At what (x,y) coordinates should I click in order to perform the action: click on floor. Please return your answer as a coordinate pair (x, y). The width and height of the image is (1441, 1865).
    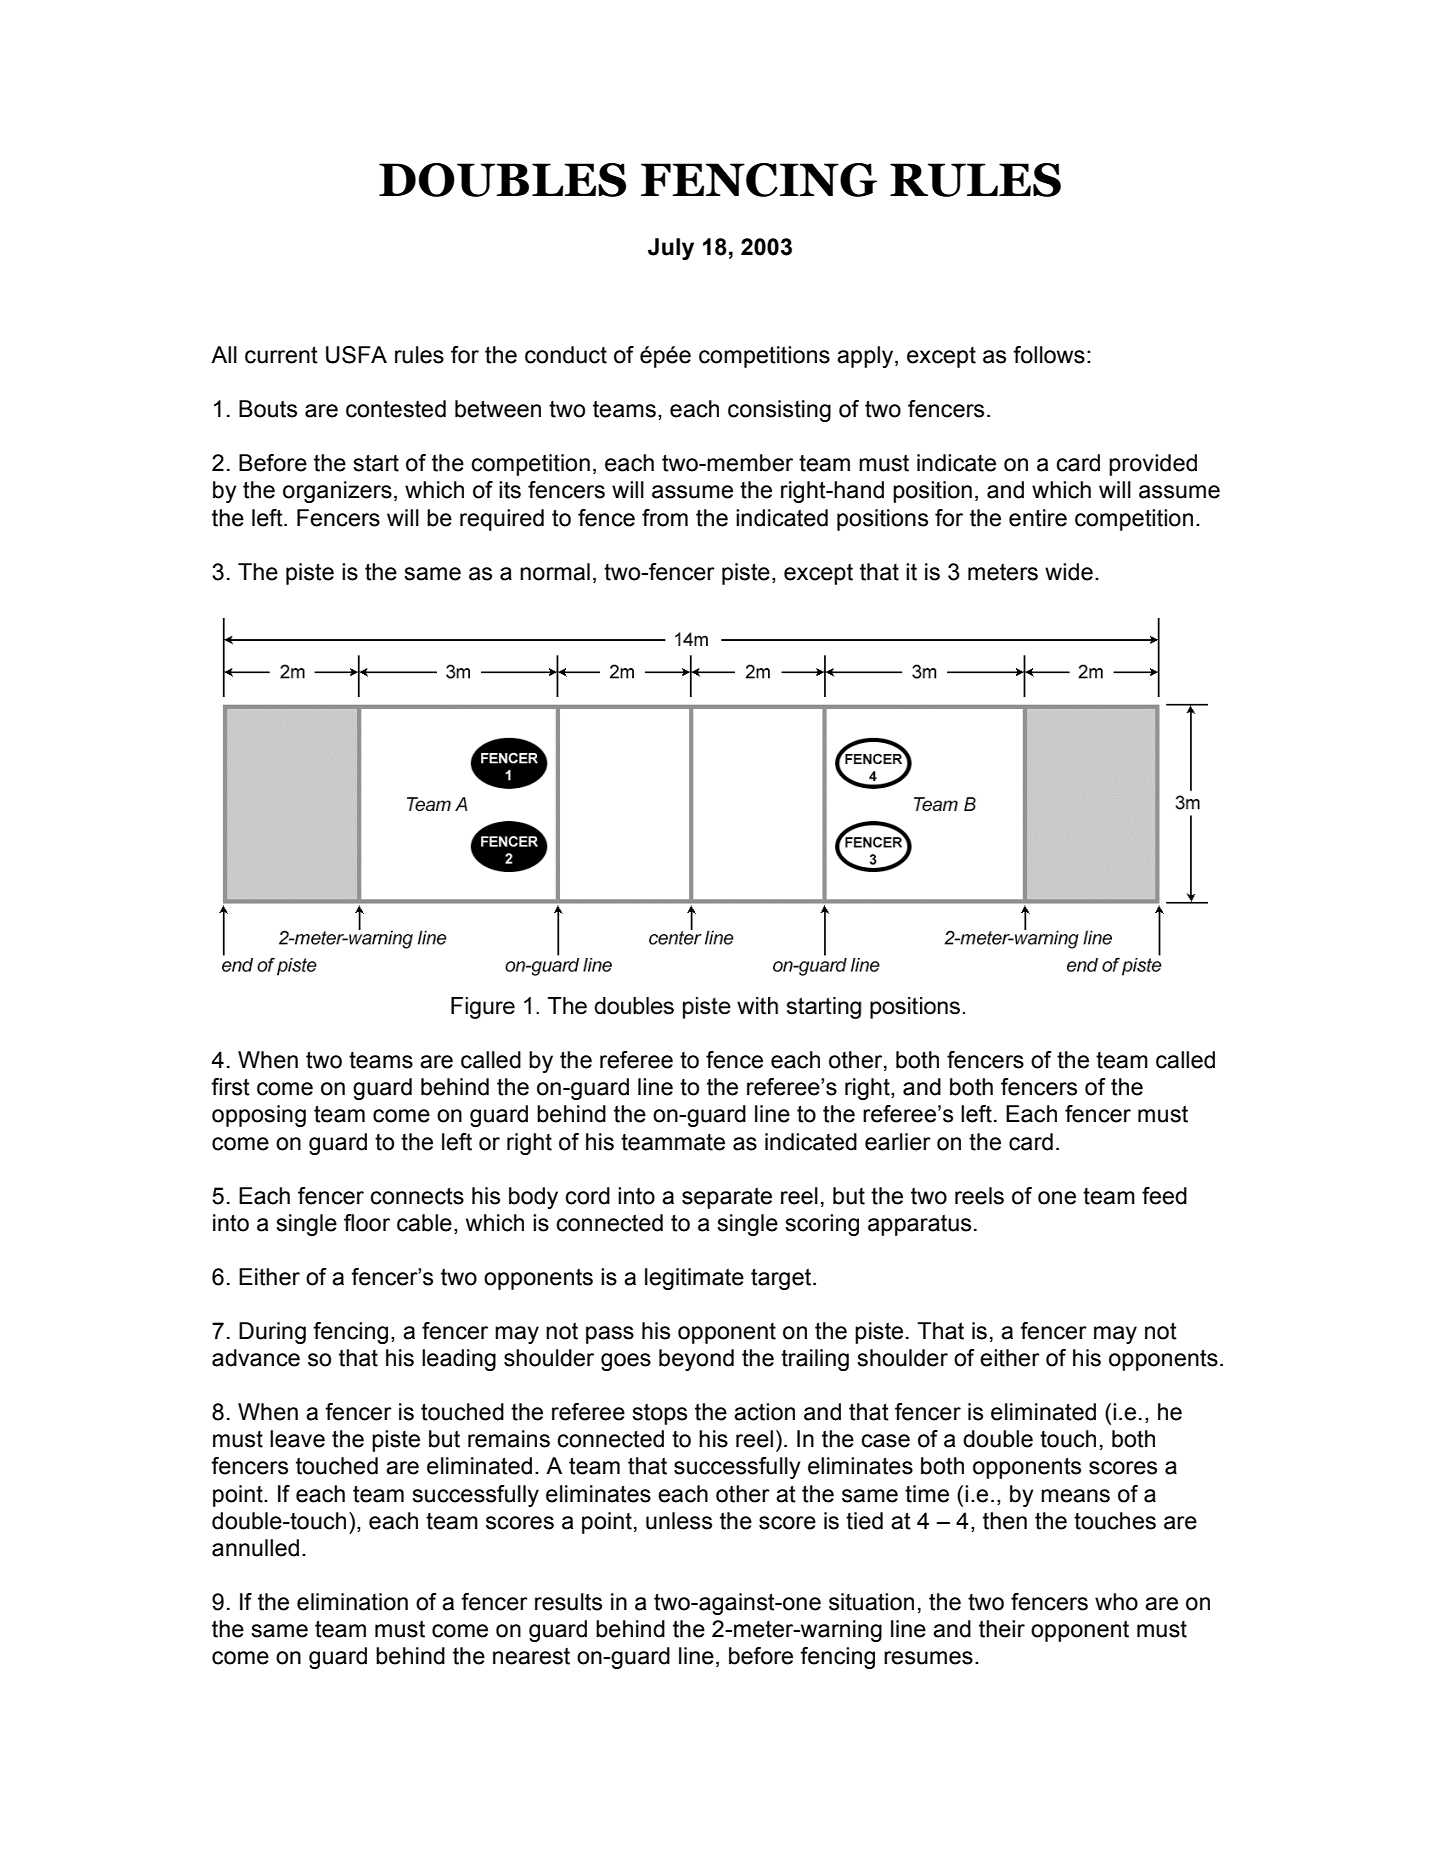
    Looking at the image, I should click on (367, 1223).
